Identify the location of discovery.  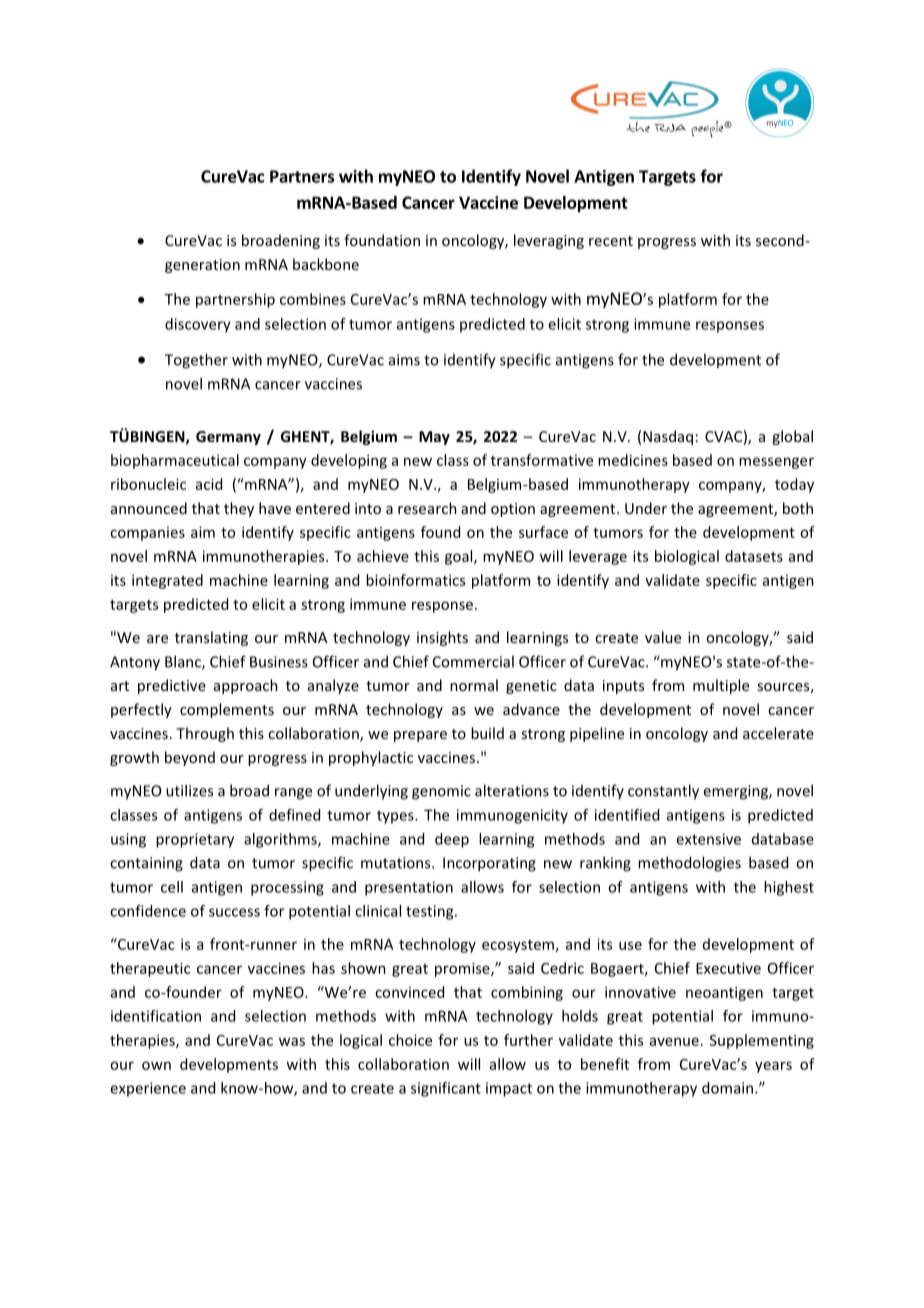
(198, 325).
